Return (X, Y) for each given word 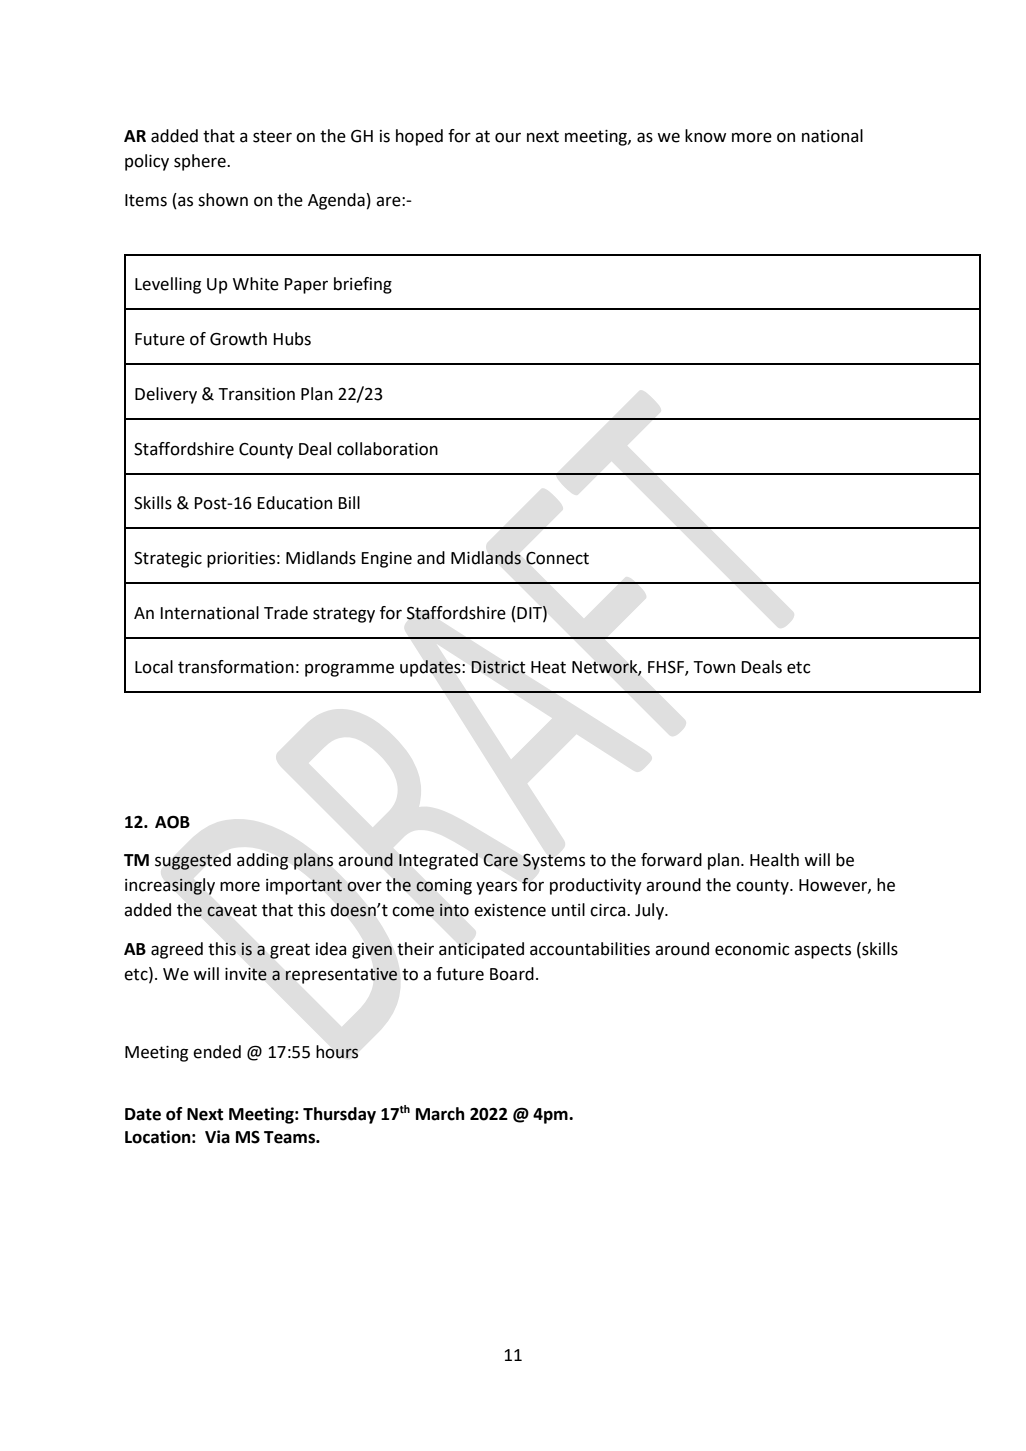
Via (217, 1137)
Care (501, 860)
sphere (201, 162)
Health (774, 860)
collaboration (387, 449)
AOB (172, 822)
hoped (419, 137)
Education (294, 503)
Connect (557, 558)
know (705, 136)
